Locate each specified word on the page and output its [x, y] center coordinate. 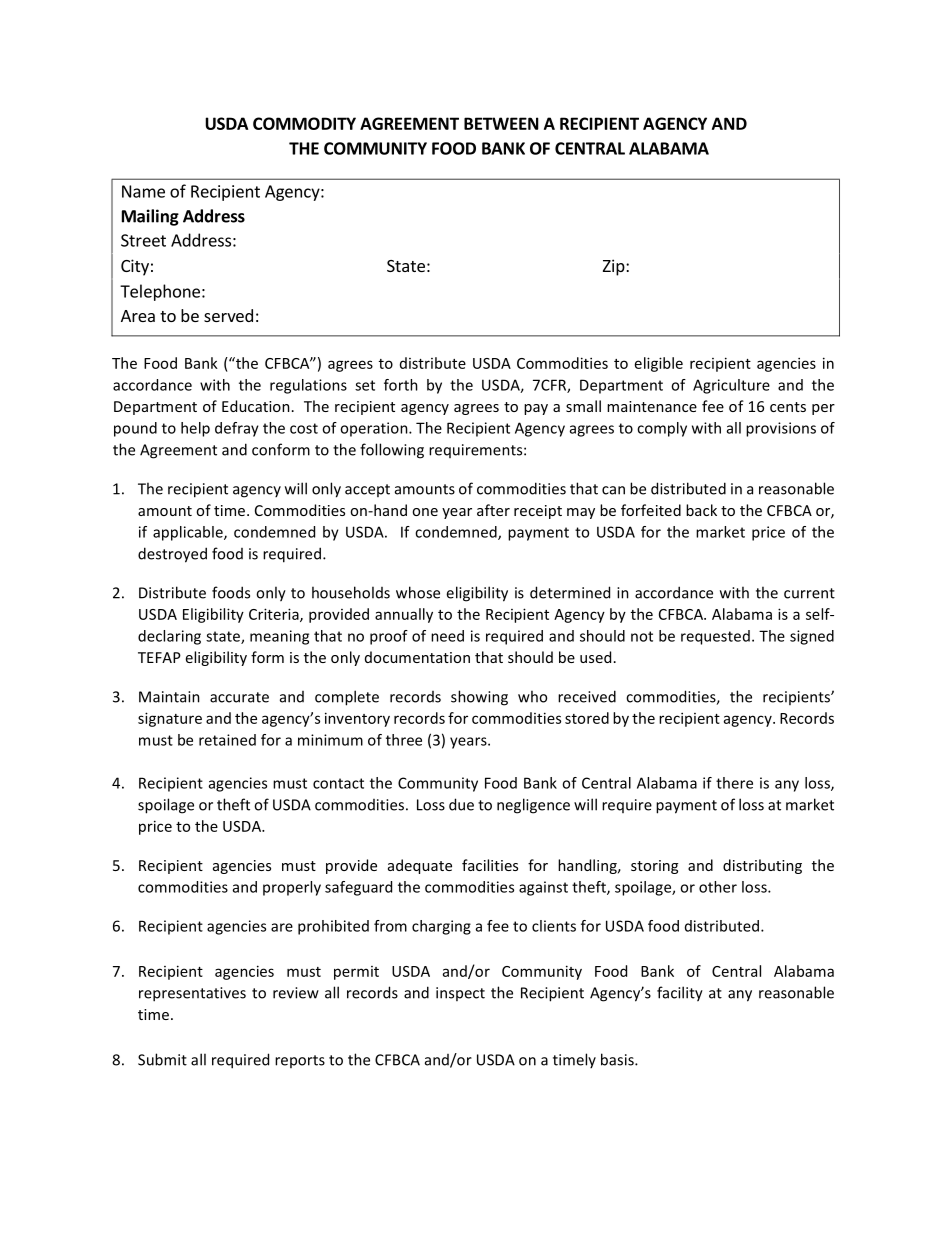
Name [143, 191]
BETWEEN [501, 123]
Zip [615, 267]
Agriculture [731, 386]
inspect [460, 994]
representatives [192, 994]
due [461, 804]
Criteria [275, 615]
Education [256, 406]
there [734, 783]
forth [401, 385]
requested [715, 637]
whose [418, 592]
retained [227, 740]
